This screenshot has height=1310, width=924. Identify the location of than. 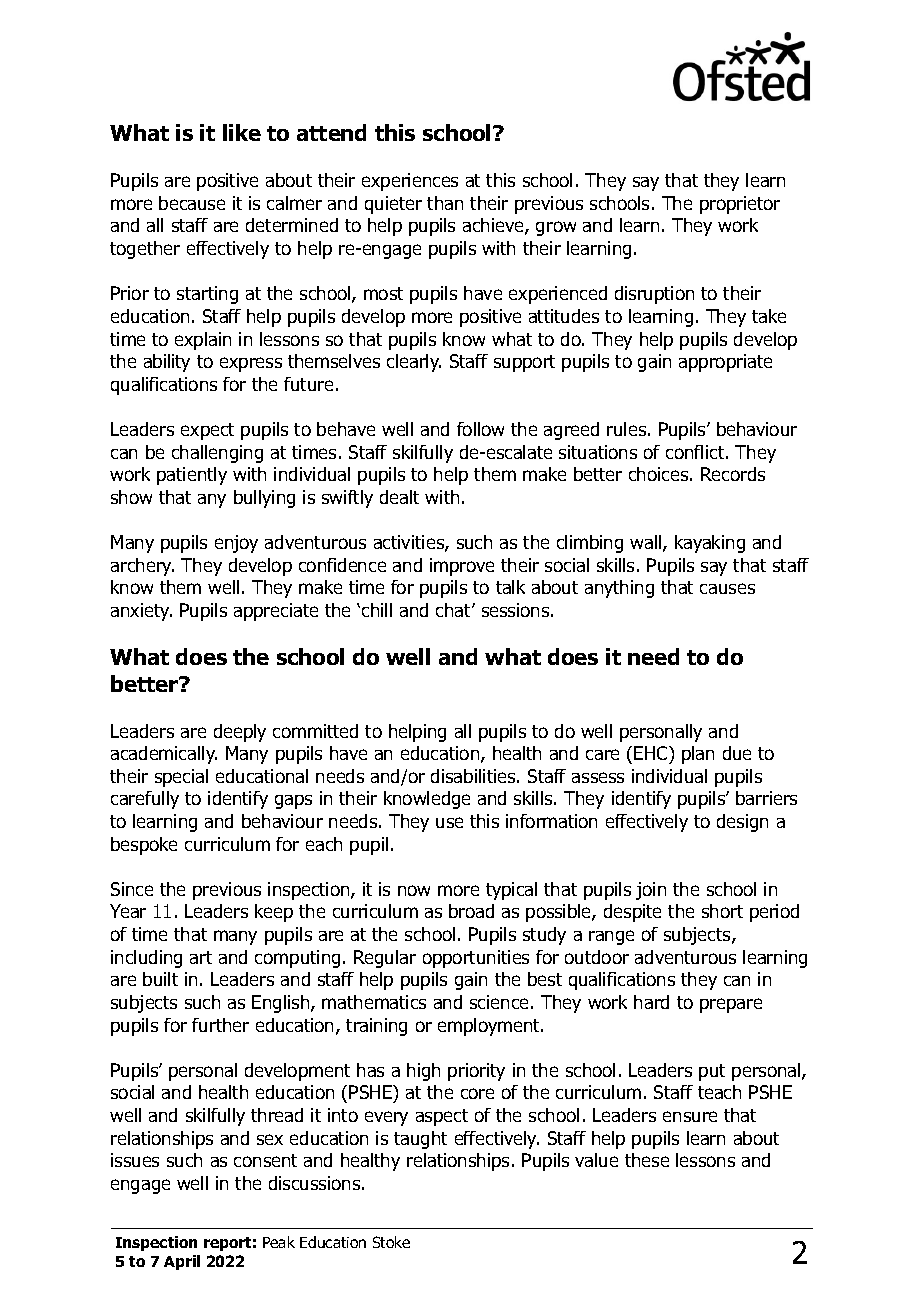
(445, 203).
